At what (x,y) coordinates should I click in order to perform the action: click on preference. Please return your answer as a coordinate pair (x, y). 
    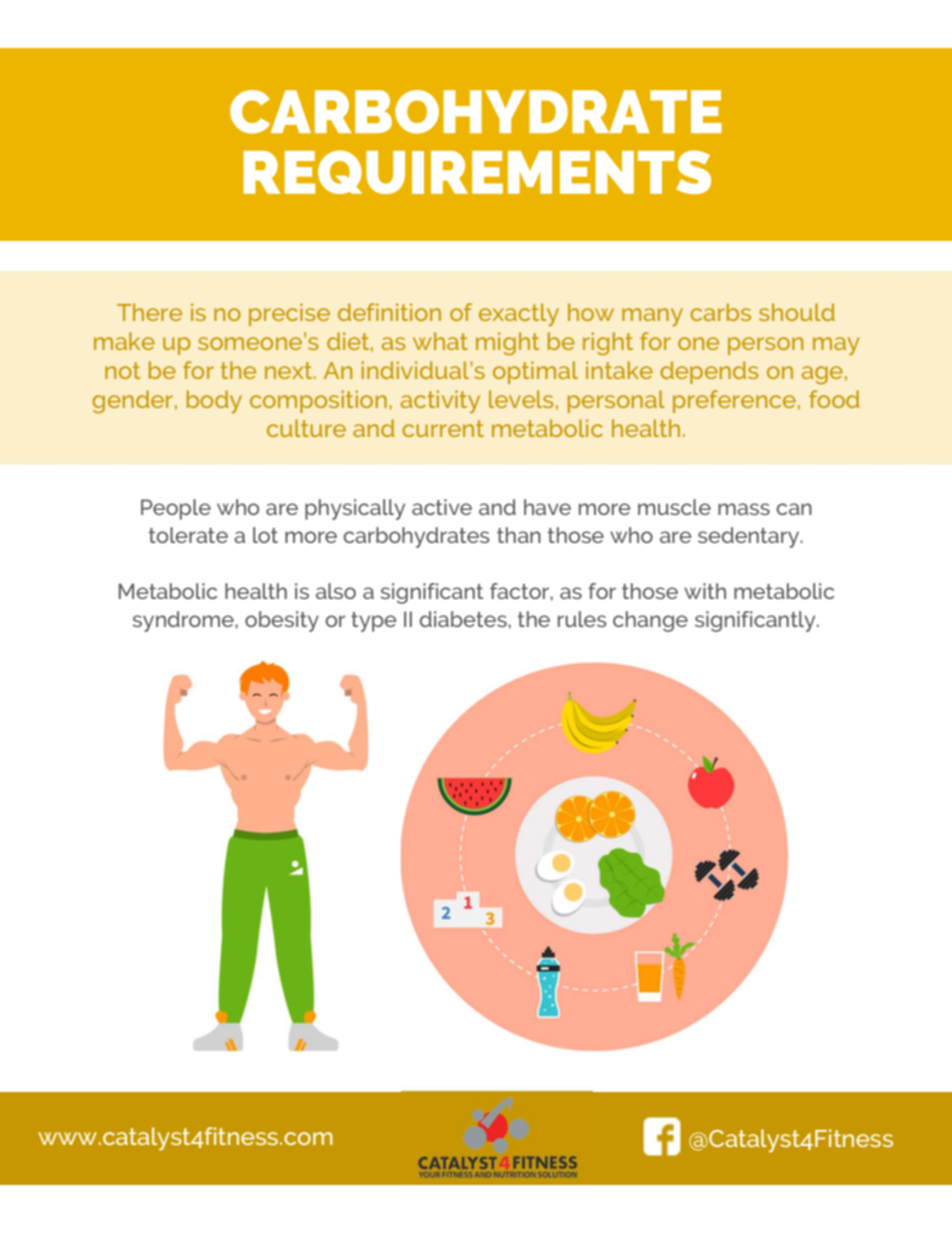
    Looking at the image, I should click on (734, 401).
